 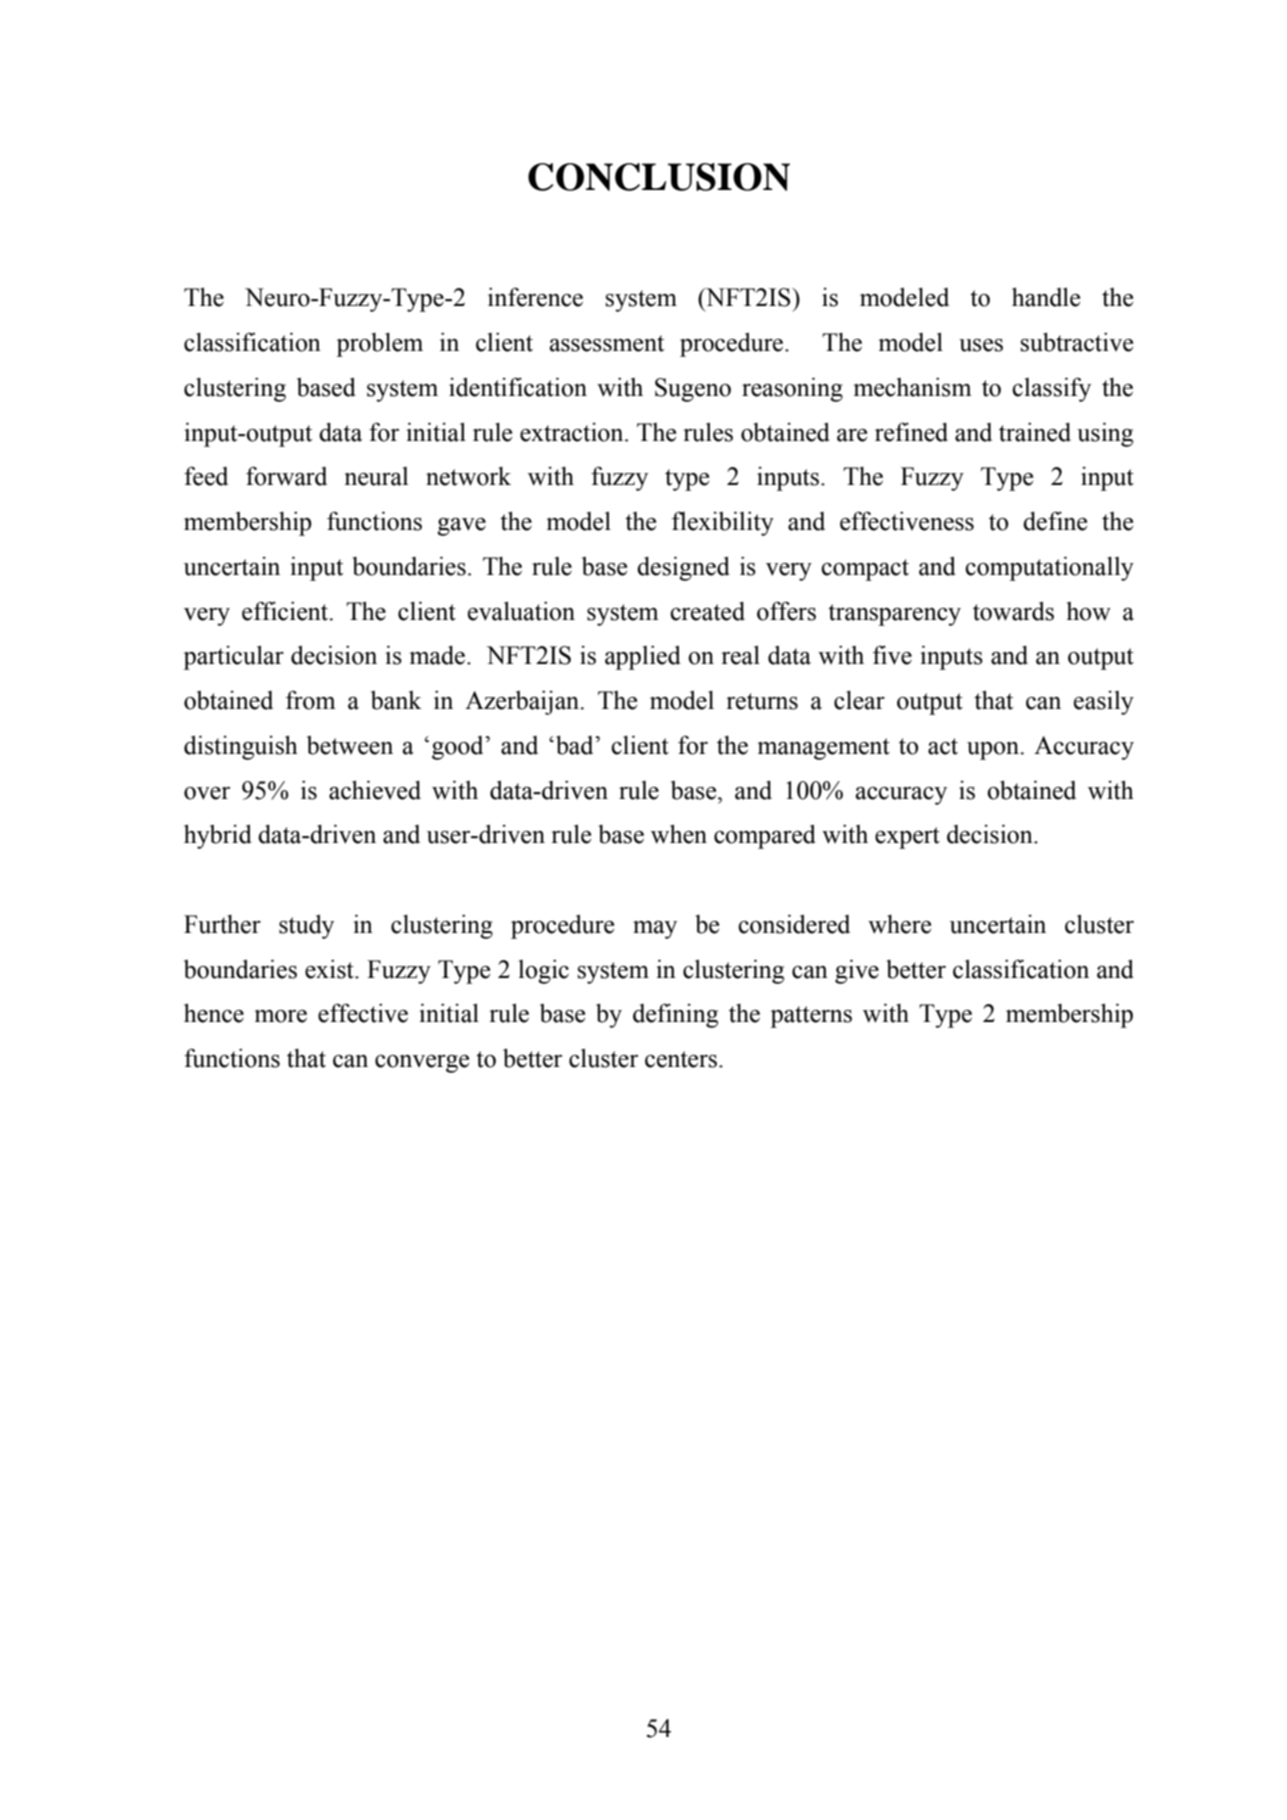 I want to click on CONCLUSION, so click(x=659, y=177).
